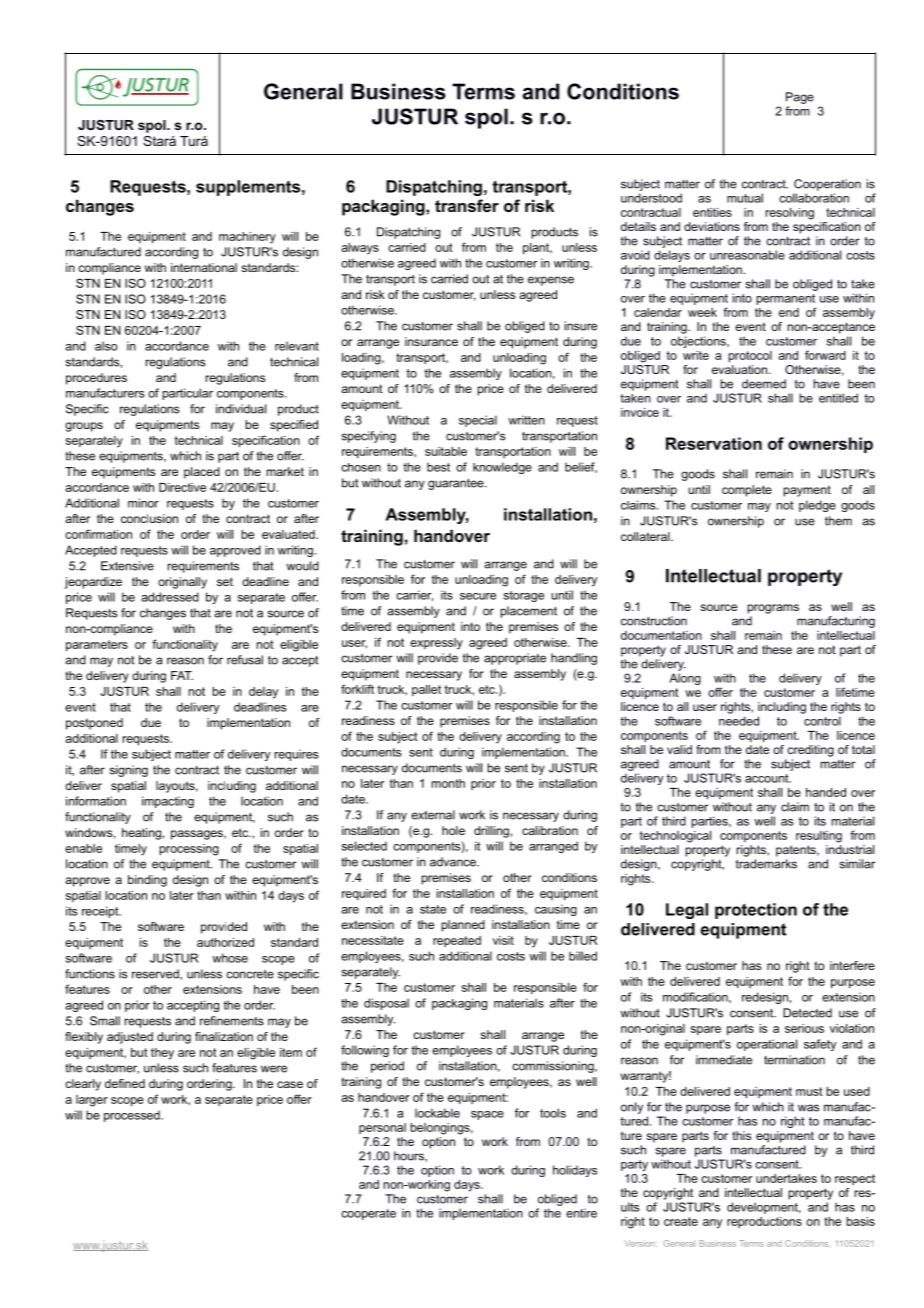 The image size is (924, 1308). What do you see at coordinates (773, 609) in the page?
I see `programs` at bounding box center [773, 609].
